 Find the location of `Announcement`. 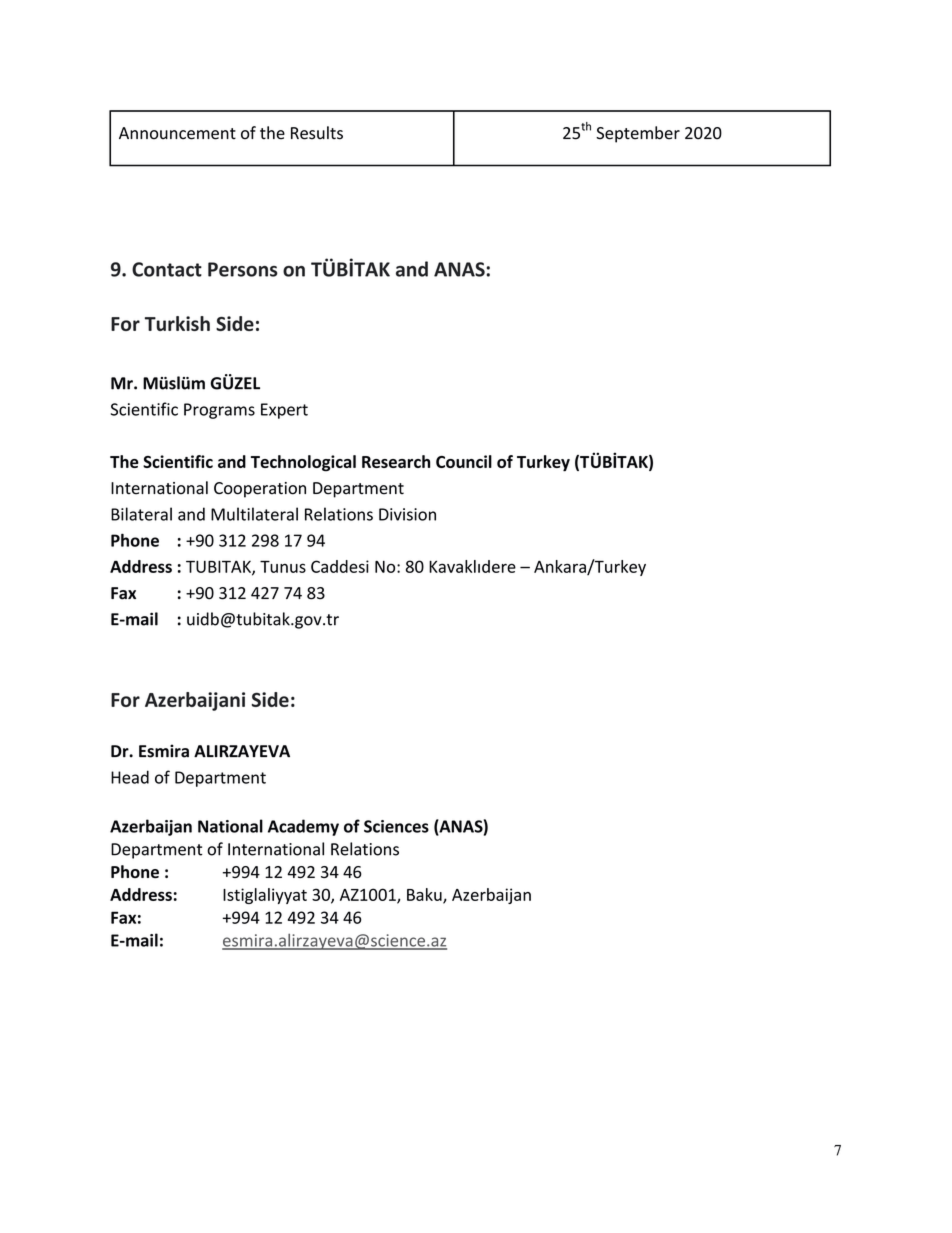

Announcement is located at coordinates (177, 133).
